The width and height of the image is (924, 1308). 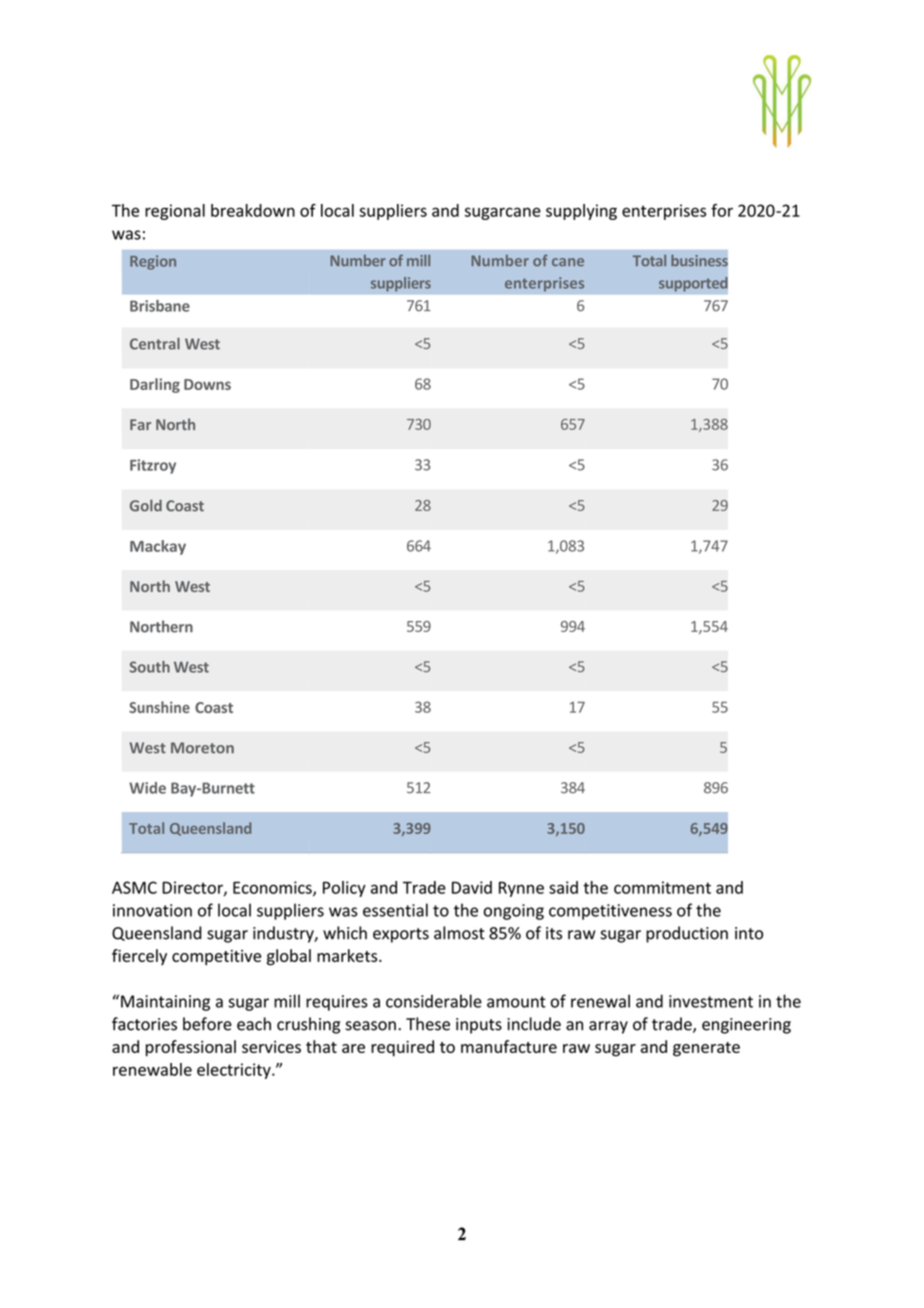 I want to click on breakdown, so click(x=253, y=210).
